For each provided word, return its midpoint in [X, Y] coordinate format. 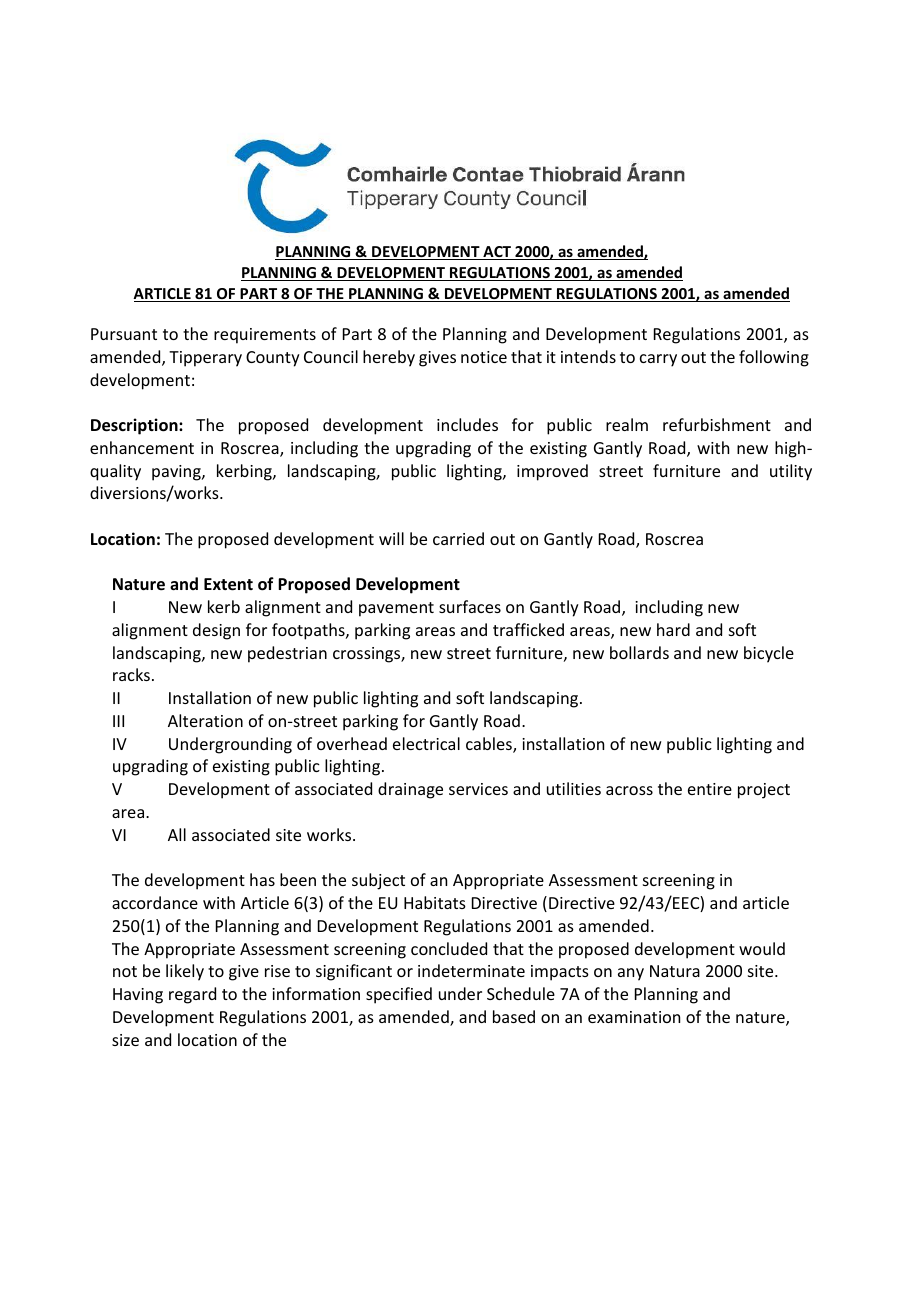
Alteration [205, 720]
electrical [426, 743]
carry [658, 360]
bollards [639, 652]
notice [484, 357]
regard [192, 995]
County [273, 359]
